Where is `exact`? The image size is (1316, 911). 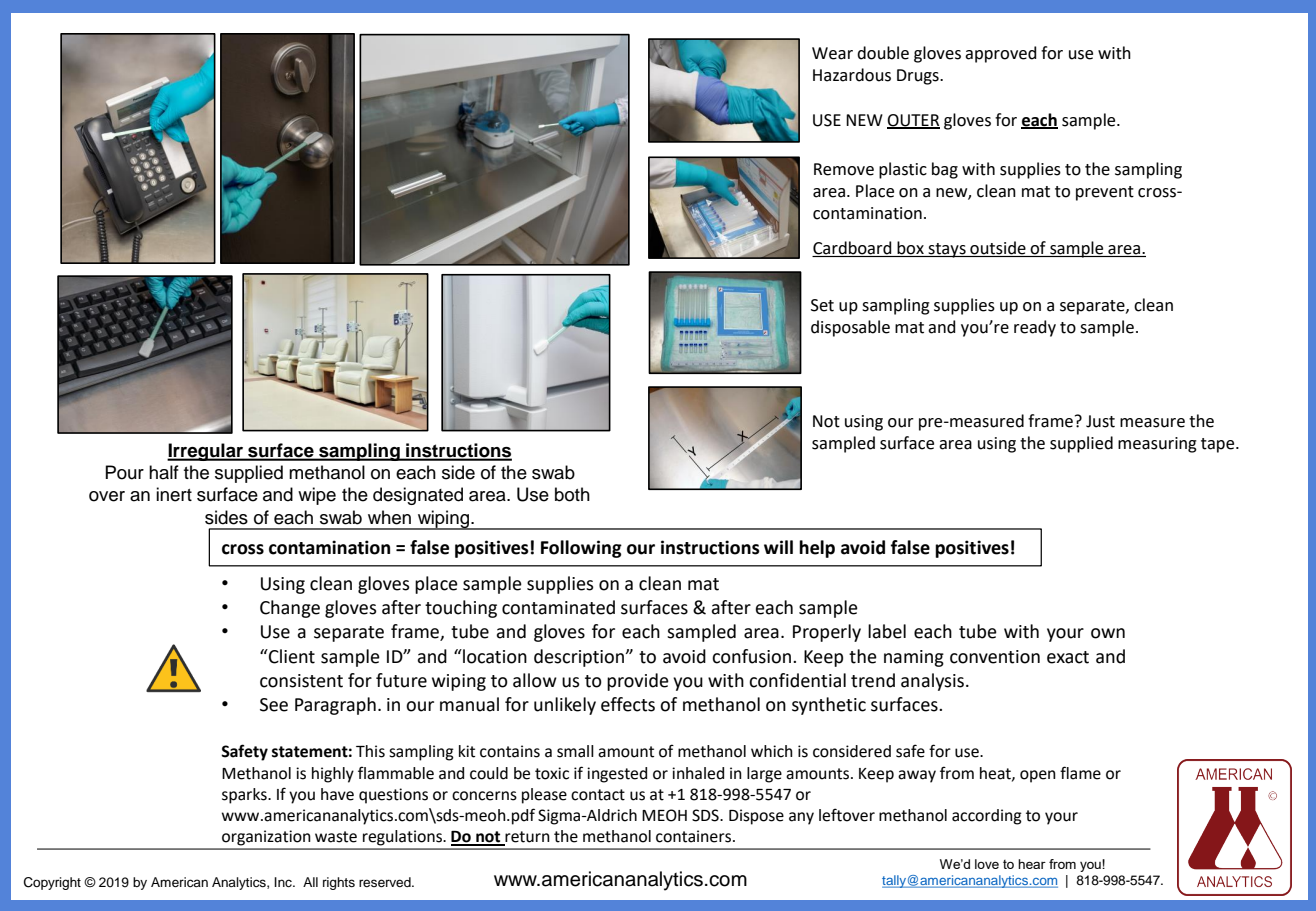 exact is located at coordinates (1068, 657).
